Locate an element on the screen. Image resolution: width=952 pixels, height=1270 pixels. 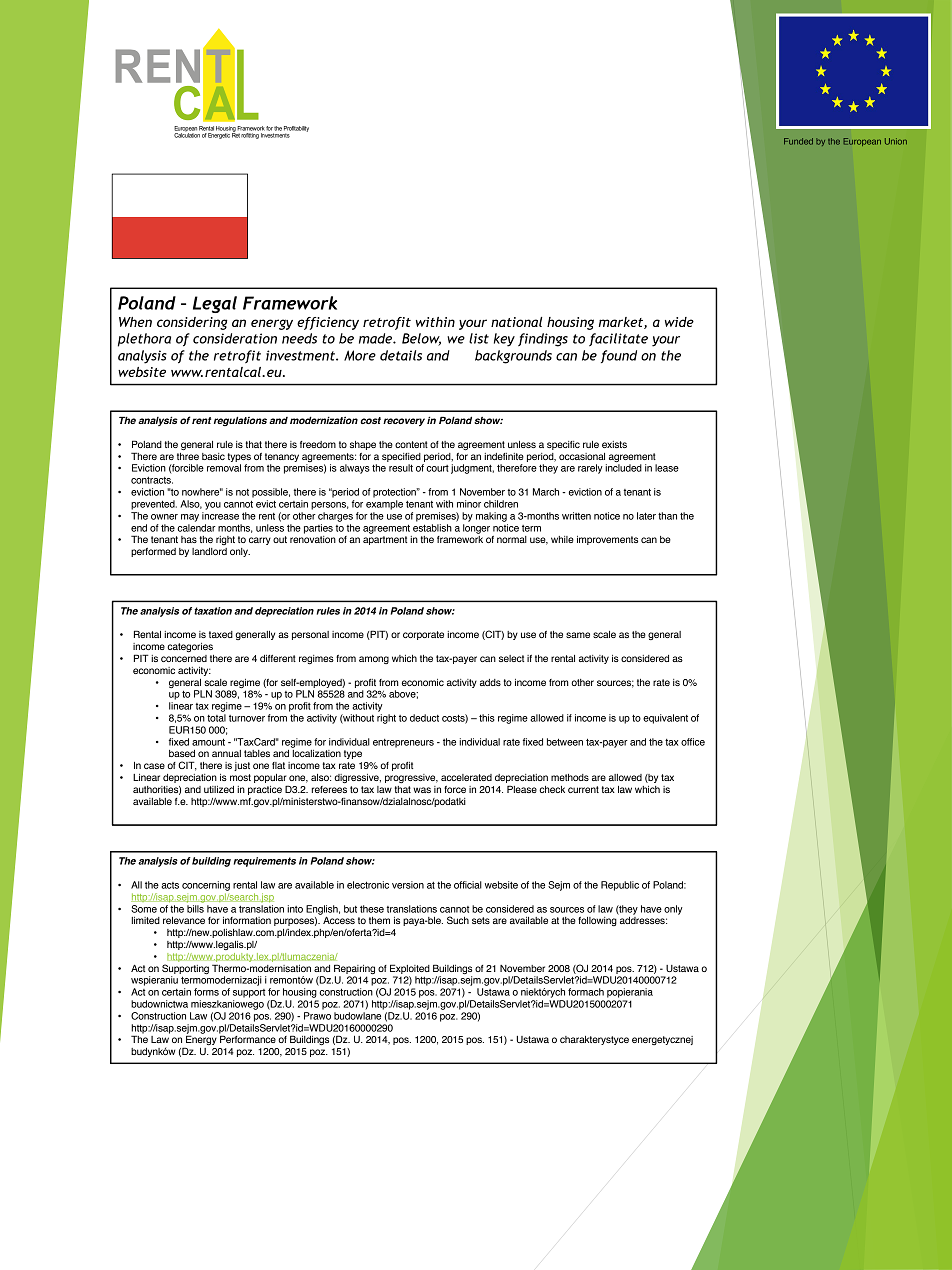
just is located at coordinates (242, 766).
